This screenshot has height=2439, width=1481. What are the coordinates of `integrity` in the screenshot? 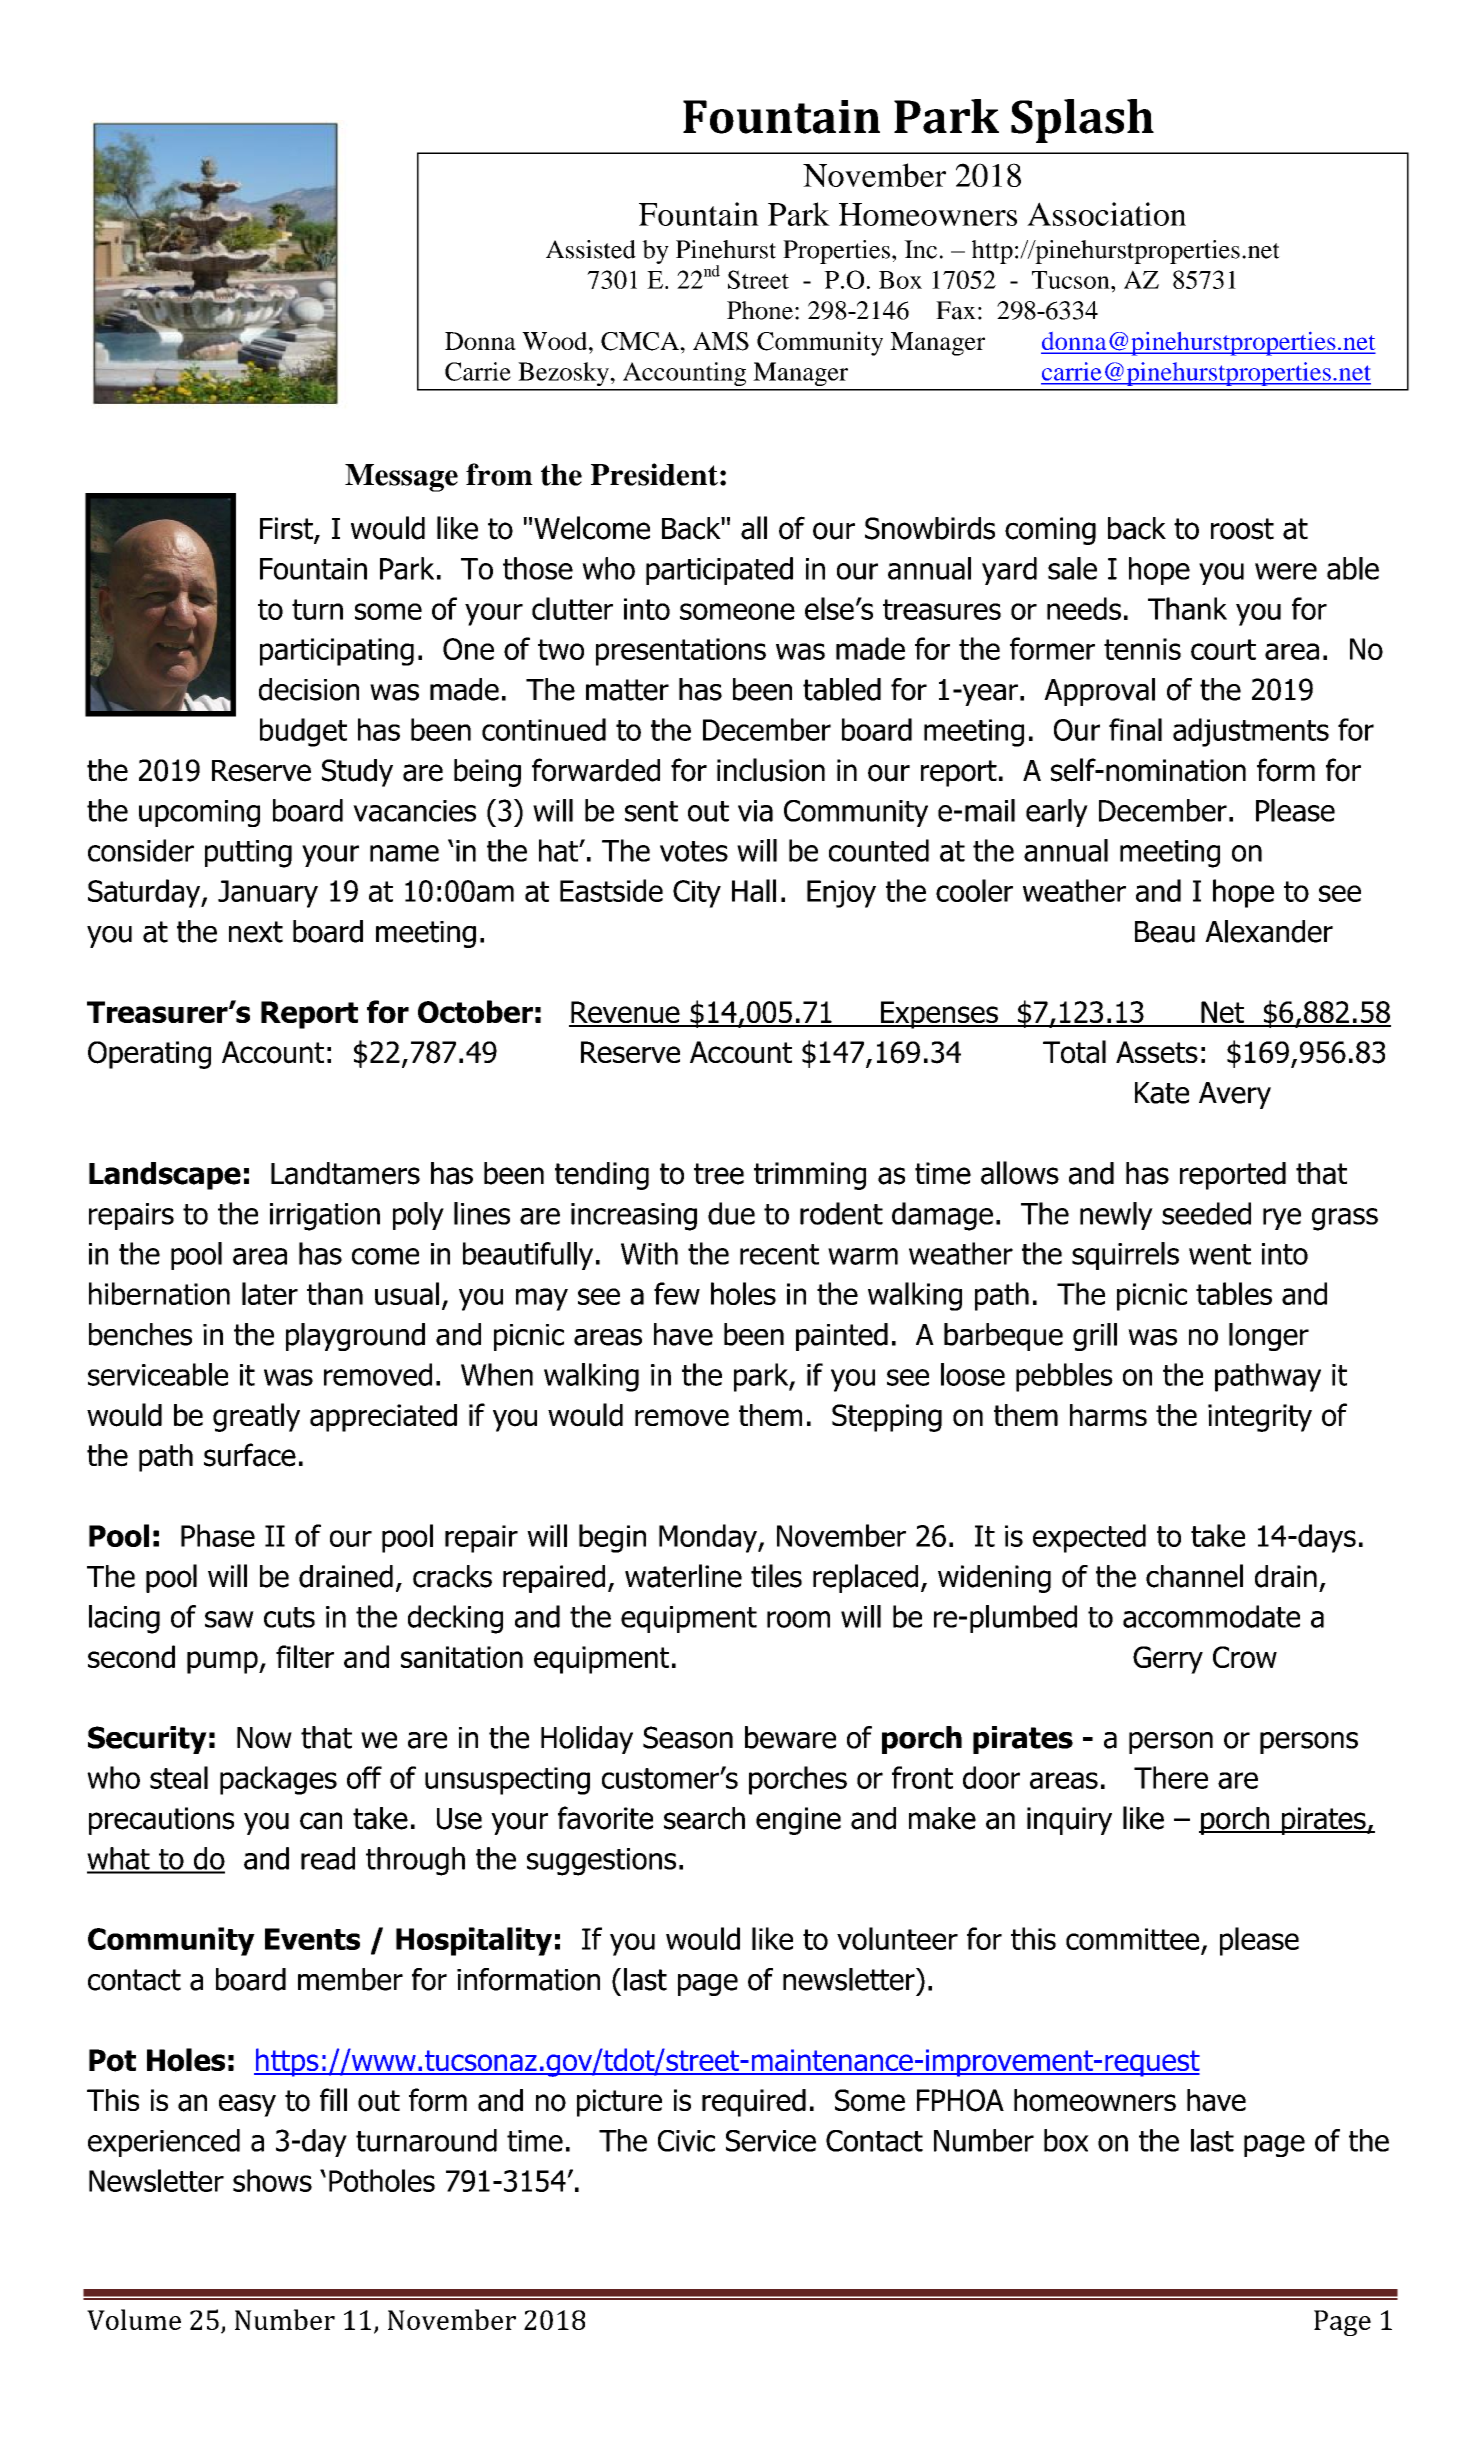 It's located at (1260, 1418).
